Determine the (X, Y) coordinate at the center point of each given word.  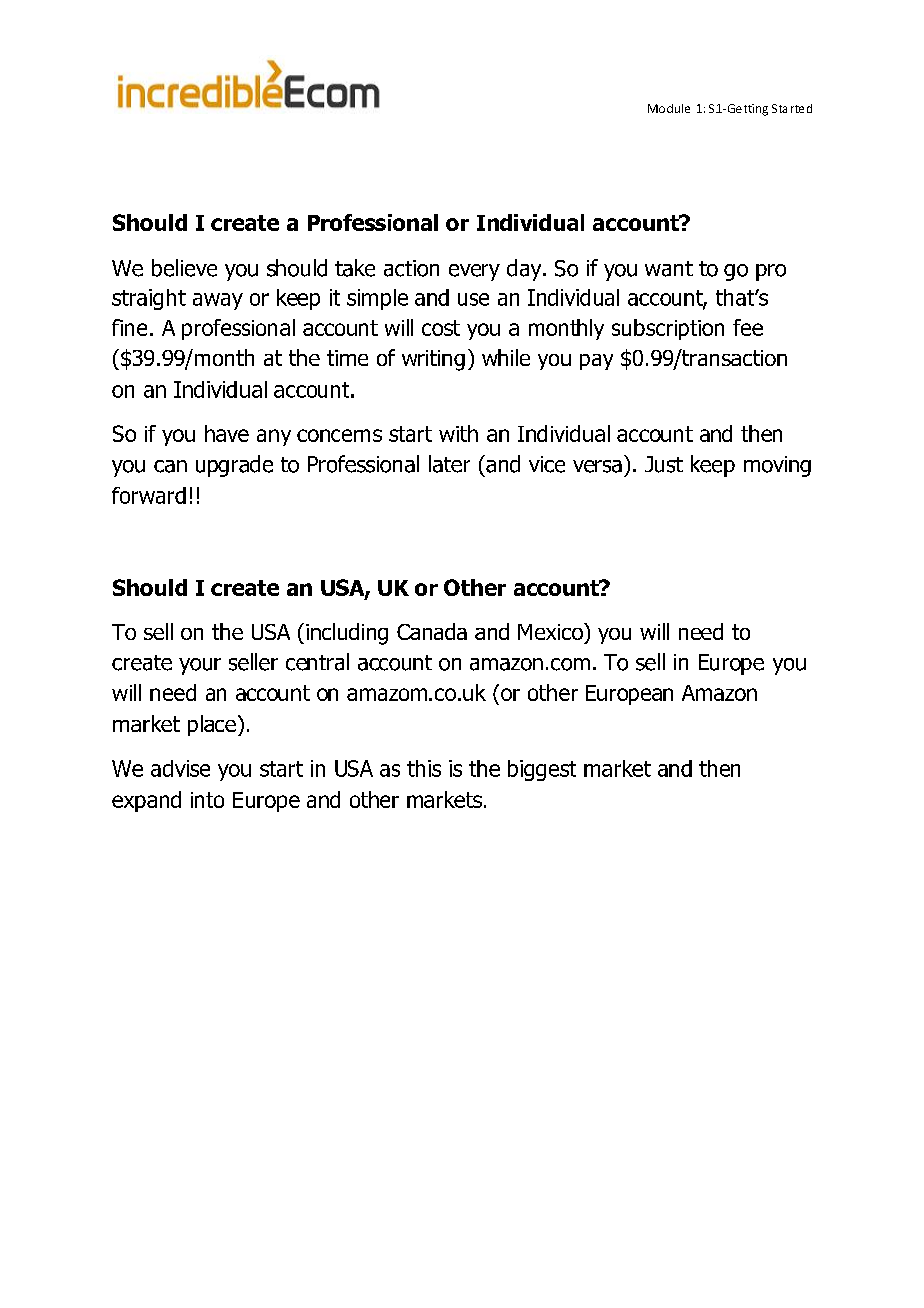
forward (149, 495)
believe (184, 268)
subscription (668, 329)
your (200, 666)
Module (669, 108)
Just (664, 464)
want (669, 269)
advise (180, 768)
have (227, 433)
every (474, 272)
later (449, 464)
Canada (432, 631)
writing (433, 360)
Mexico (551, 631)
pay (596, 362)
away (218, 301)
